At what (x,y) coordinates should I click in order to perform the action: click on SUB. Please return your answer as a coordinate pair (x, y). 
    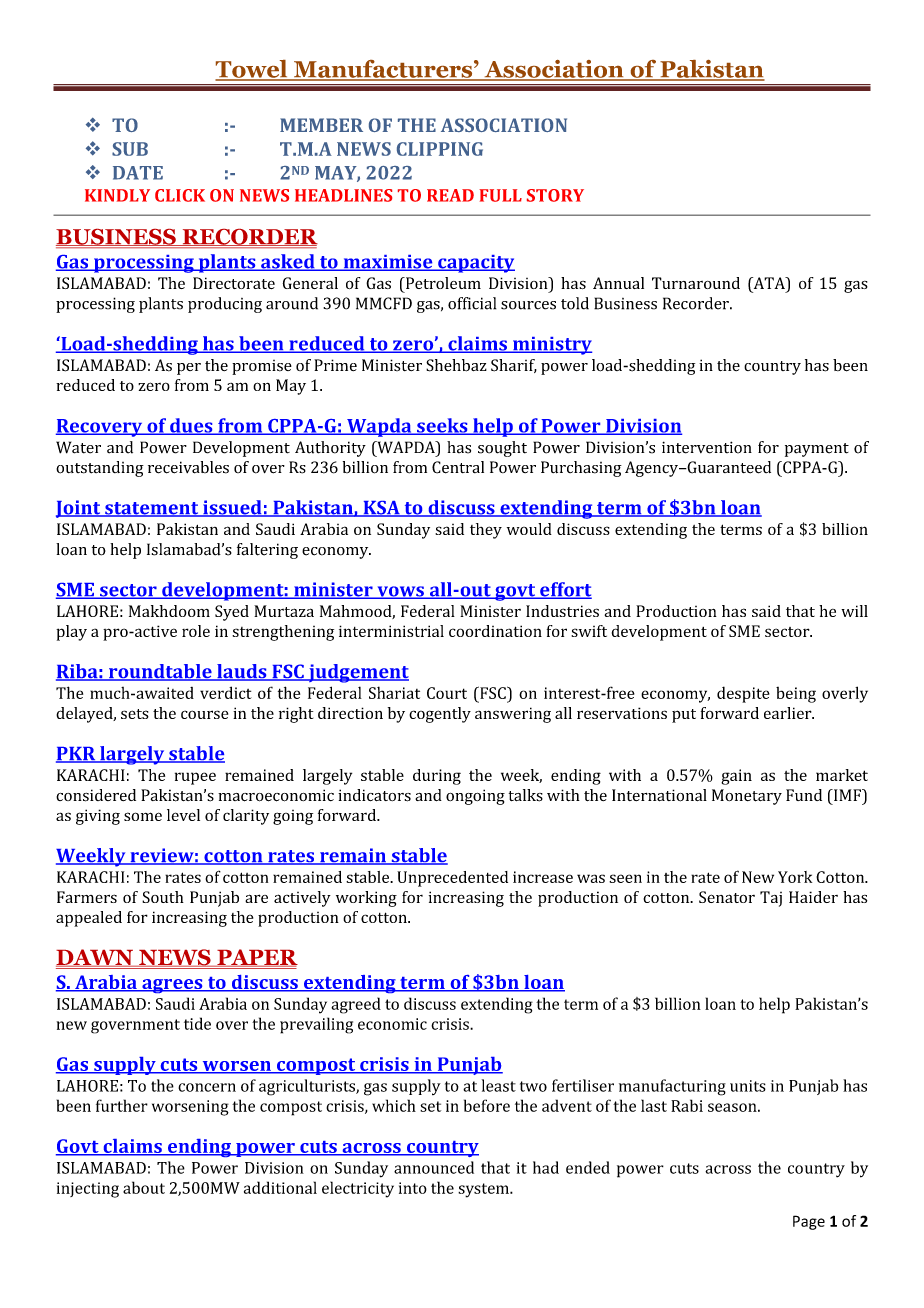
    Looking at the image, I should click on (130, 149).
